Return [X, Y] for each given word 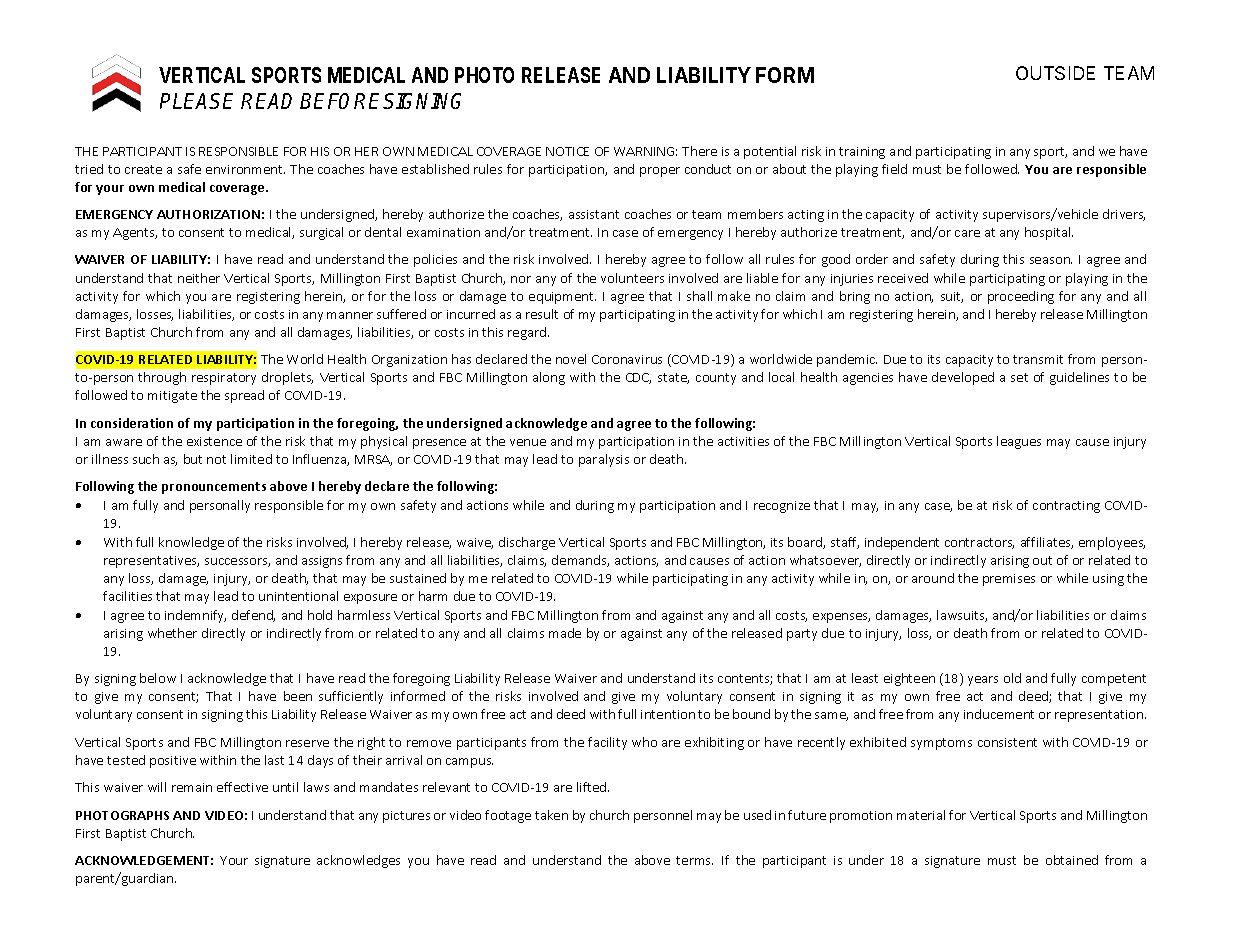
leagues [1019, 442]
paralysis [604, 460]
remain [192, 787]
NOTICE [567, 151]
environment [245, 169]
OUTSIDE [1055, 73]
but [193, 459]
